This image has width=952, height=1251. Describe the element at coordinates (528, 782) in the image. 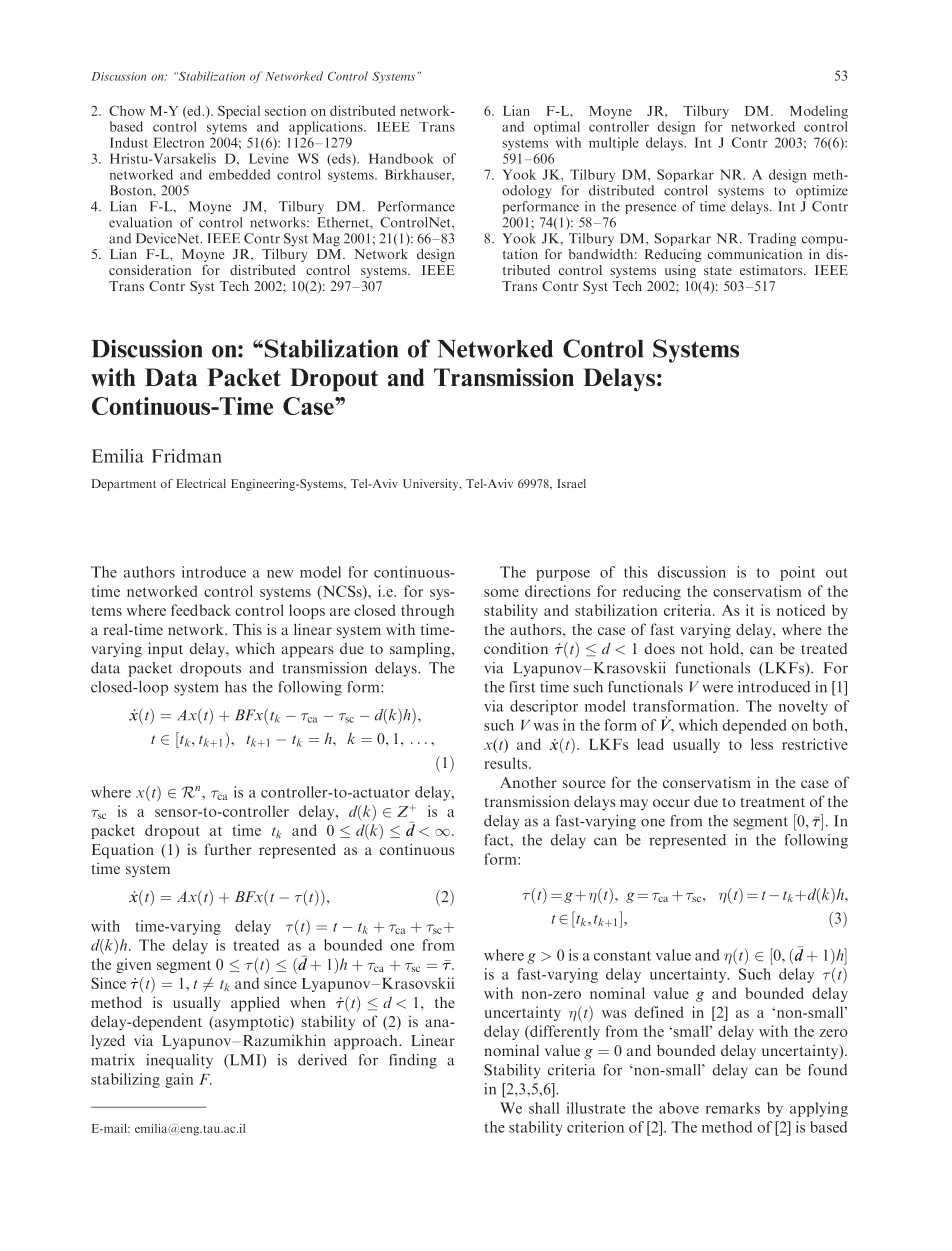

I see `Another` at that location.
